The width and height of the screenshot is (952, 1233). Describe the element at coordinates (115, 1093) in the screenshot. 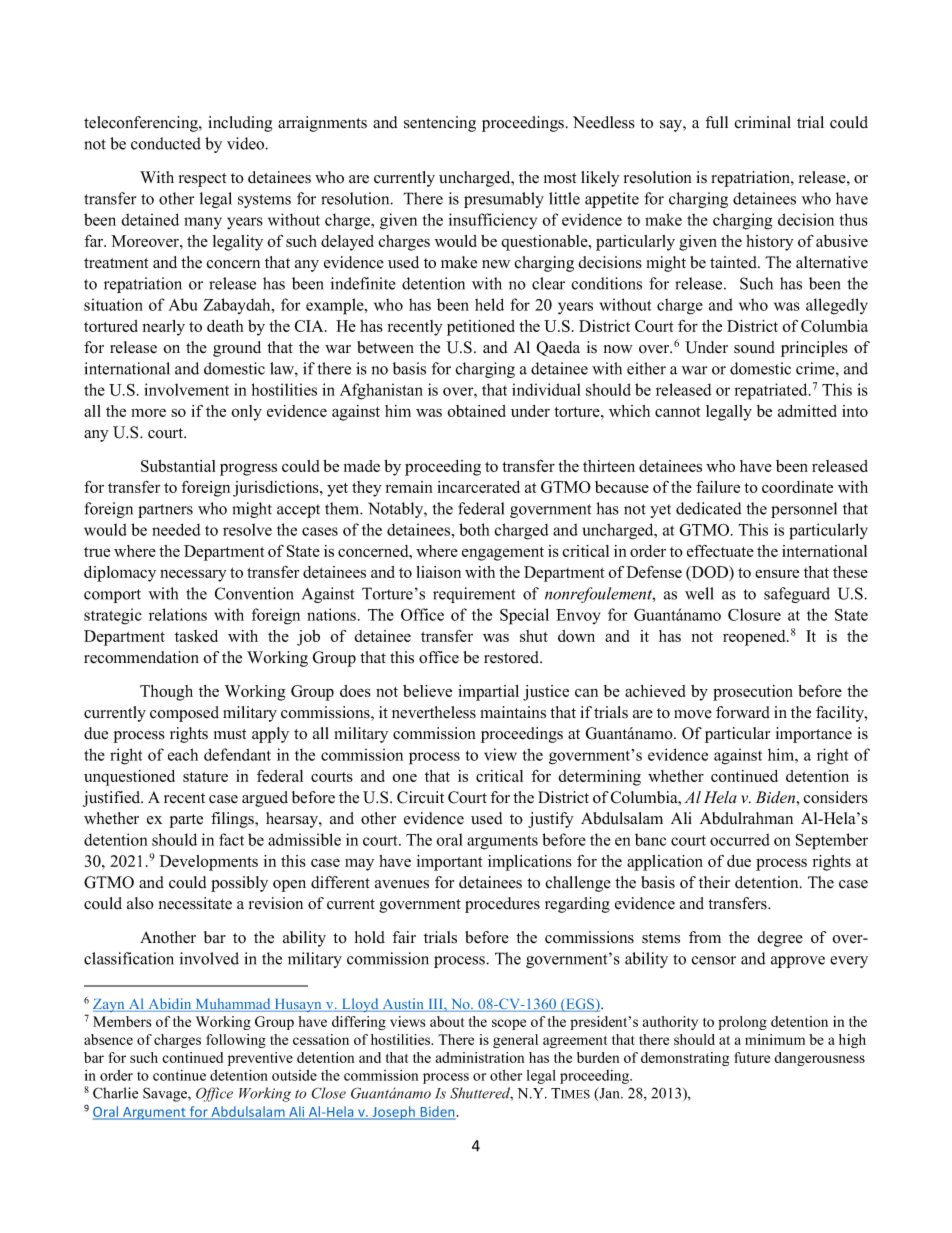

I see `Charlie` at that location.
